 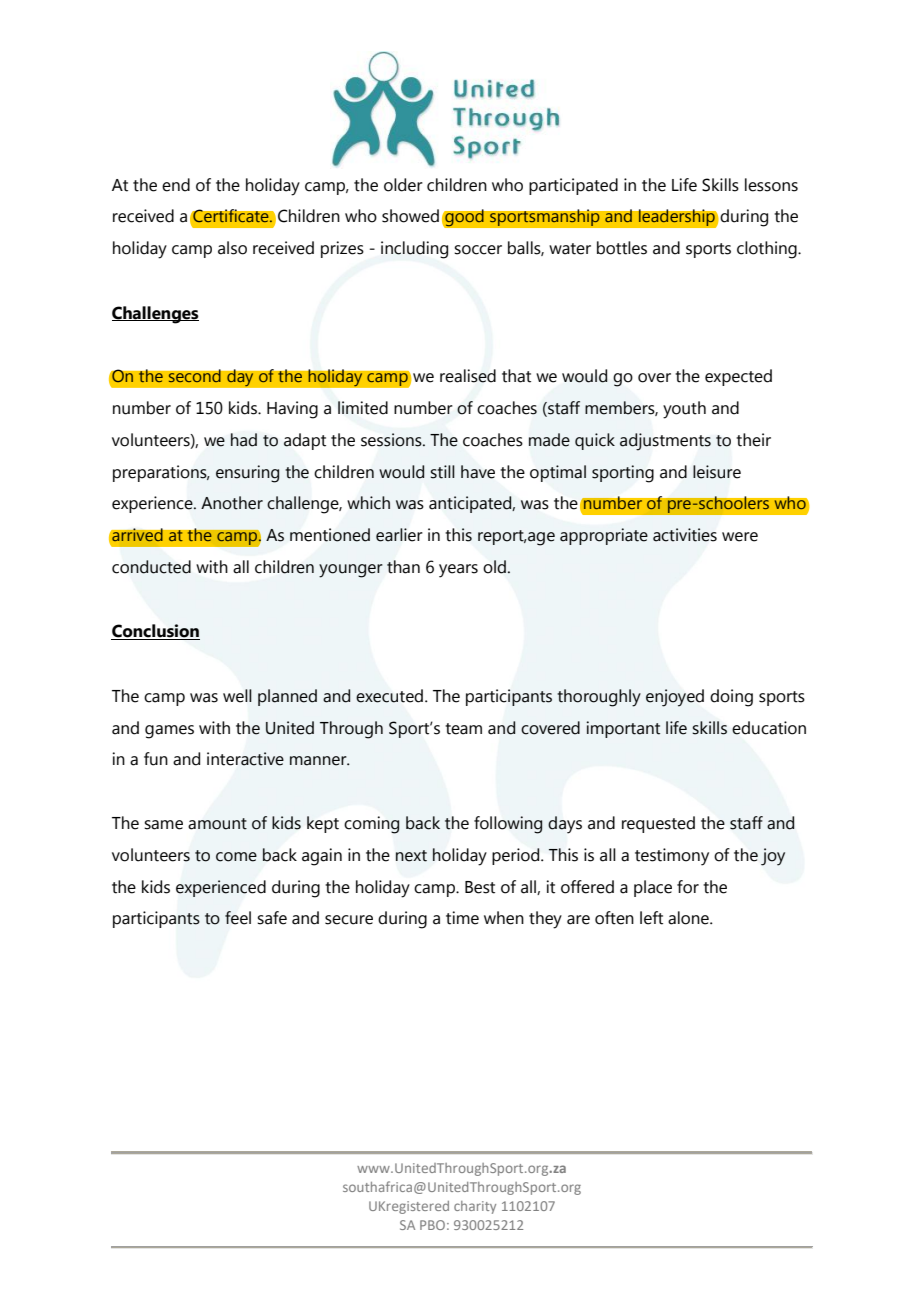 I want to click on alone, so click(x=689, y=918).
